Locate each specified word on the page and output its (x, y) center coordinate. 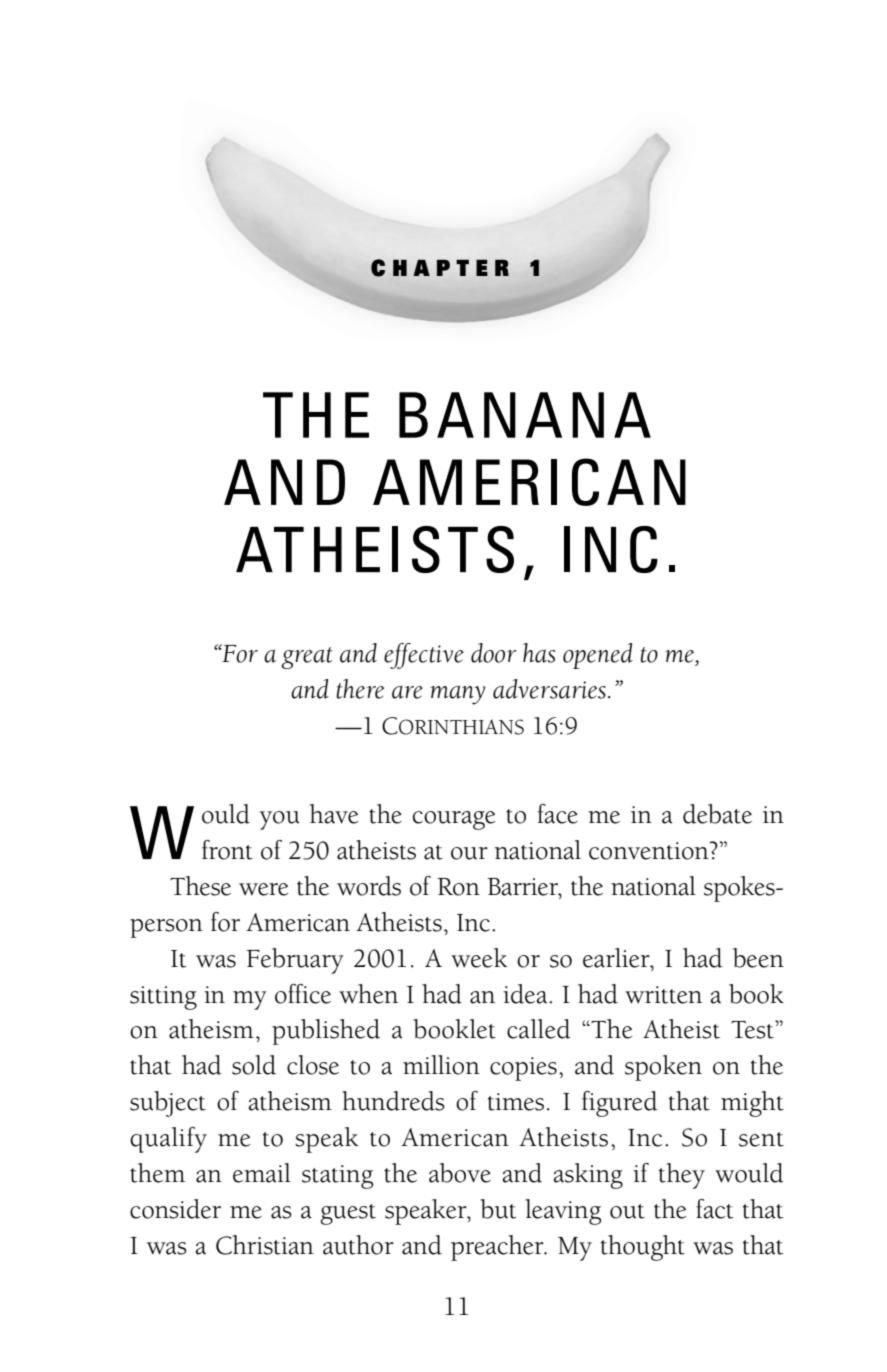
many (457, 695)
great (307, 658)
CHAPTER (440, 268)
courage (454, 820)
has (539, 653)
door (494, 653)
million (441, 1065)
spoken (663, 1068)
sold (254, 1065)
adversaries (549, 689)
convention (650, 851)
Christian (265, 1245)
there (360, 689)
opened (598, 656)
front (227, 850)
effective (424, 656)
